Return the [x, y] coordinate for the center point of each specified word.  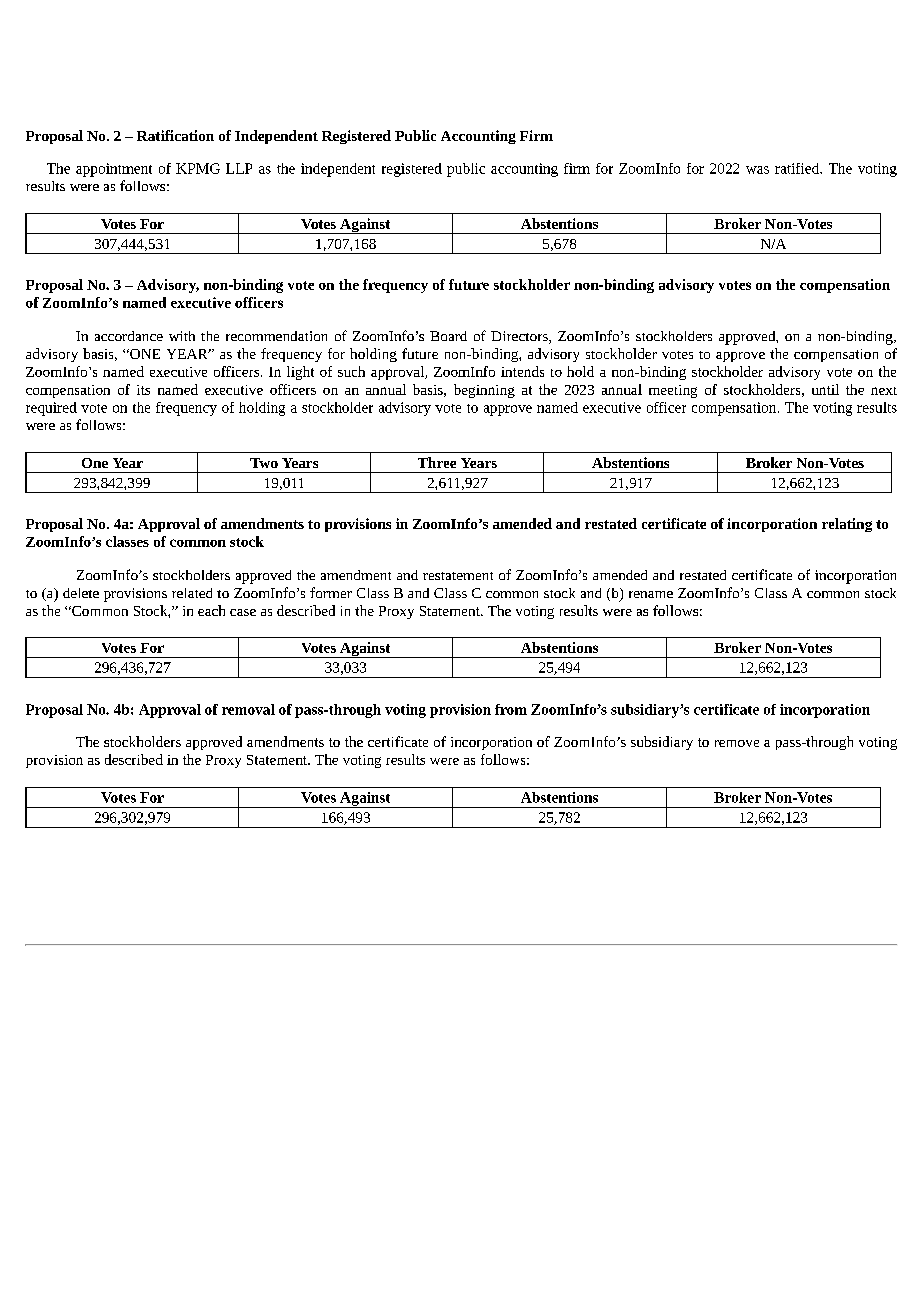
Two [264, 463]
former [331, 592]
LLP [239, 168]
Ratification [175, 135]
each [211, 610]
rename [651, 594]
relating [847, 525]
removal [248, 709]
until [825, 389]
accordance [129, 336]
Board [448, 336]
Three [437, 462]
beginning [484, 391]
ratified [798, 168]
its [143, 390]
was [757, 170]
